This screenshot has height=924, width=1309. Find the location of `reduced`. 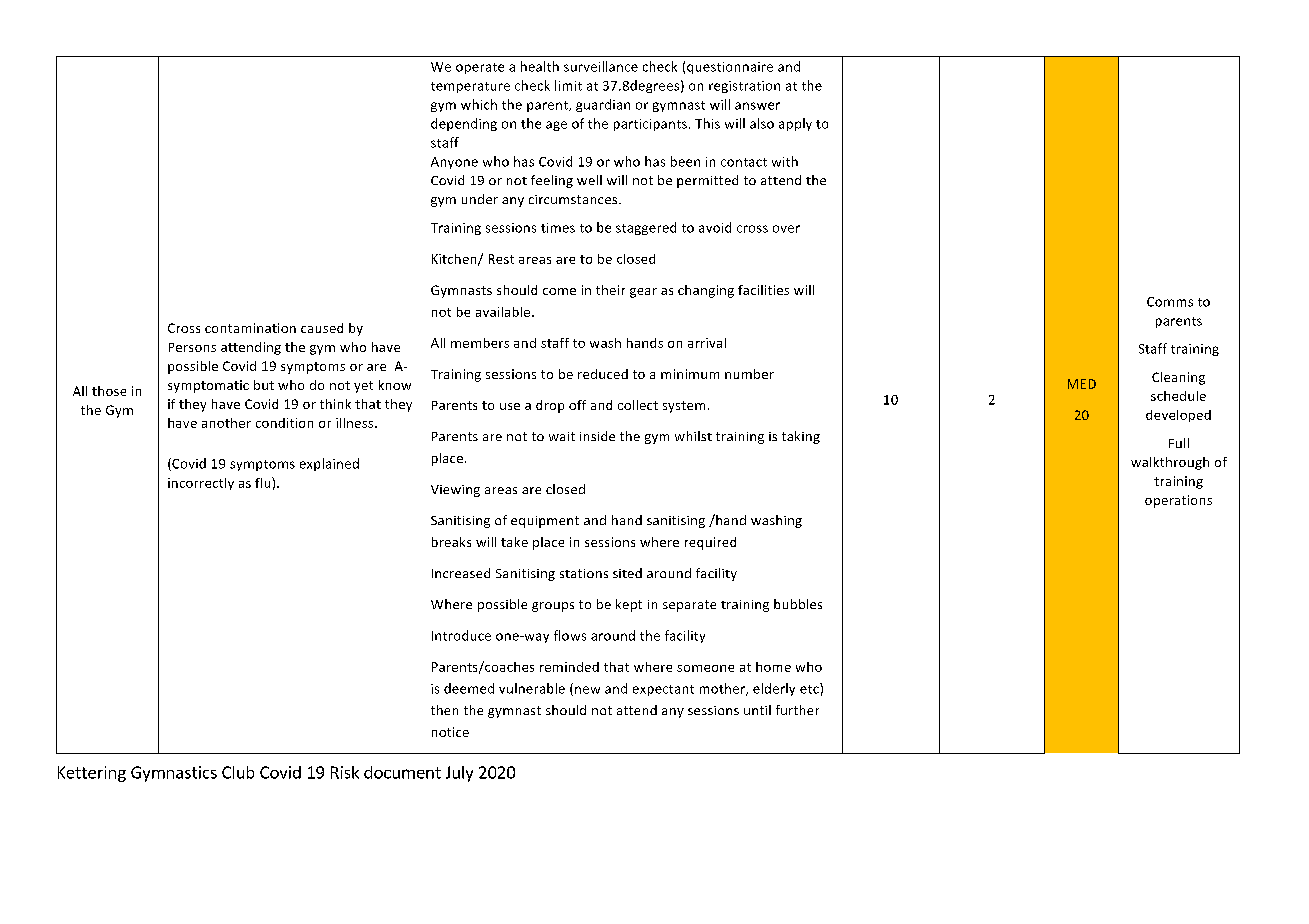

reduced is located at coordinates (603, 374).
